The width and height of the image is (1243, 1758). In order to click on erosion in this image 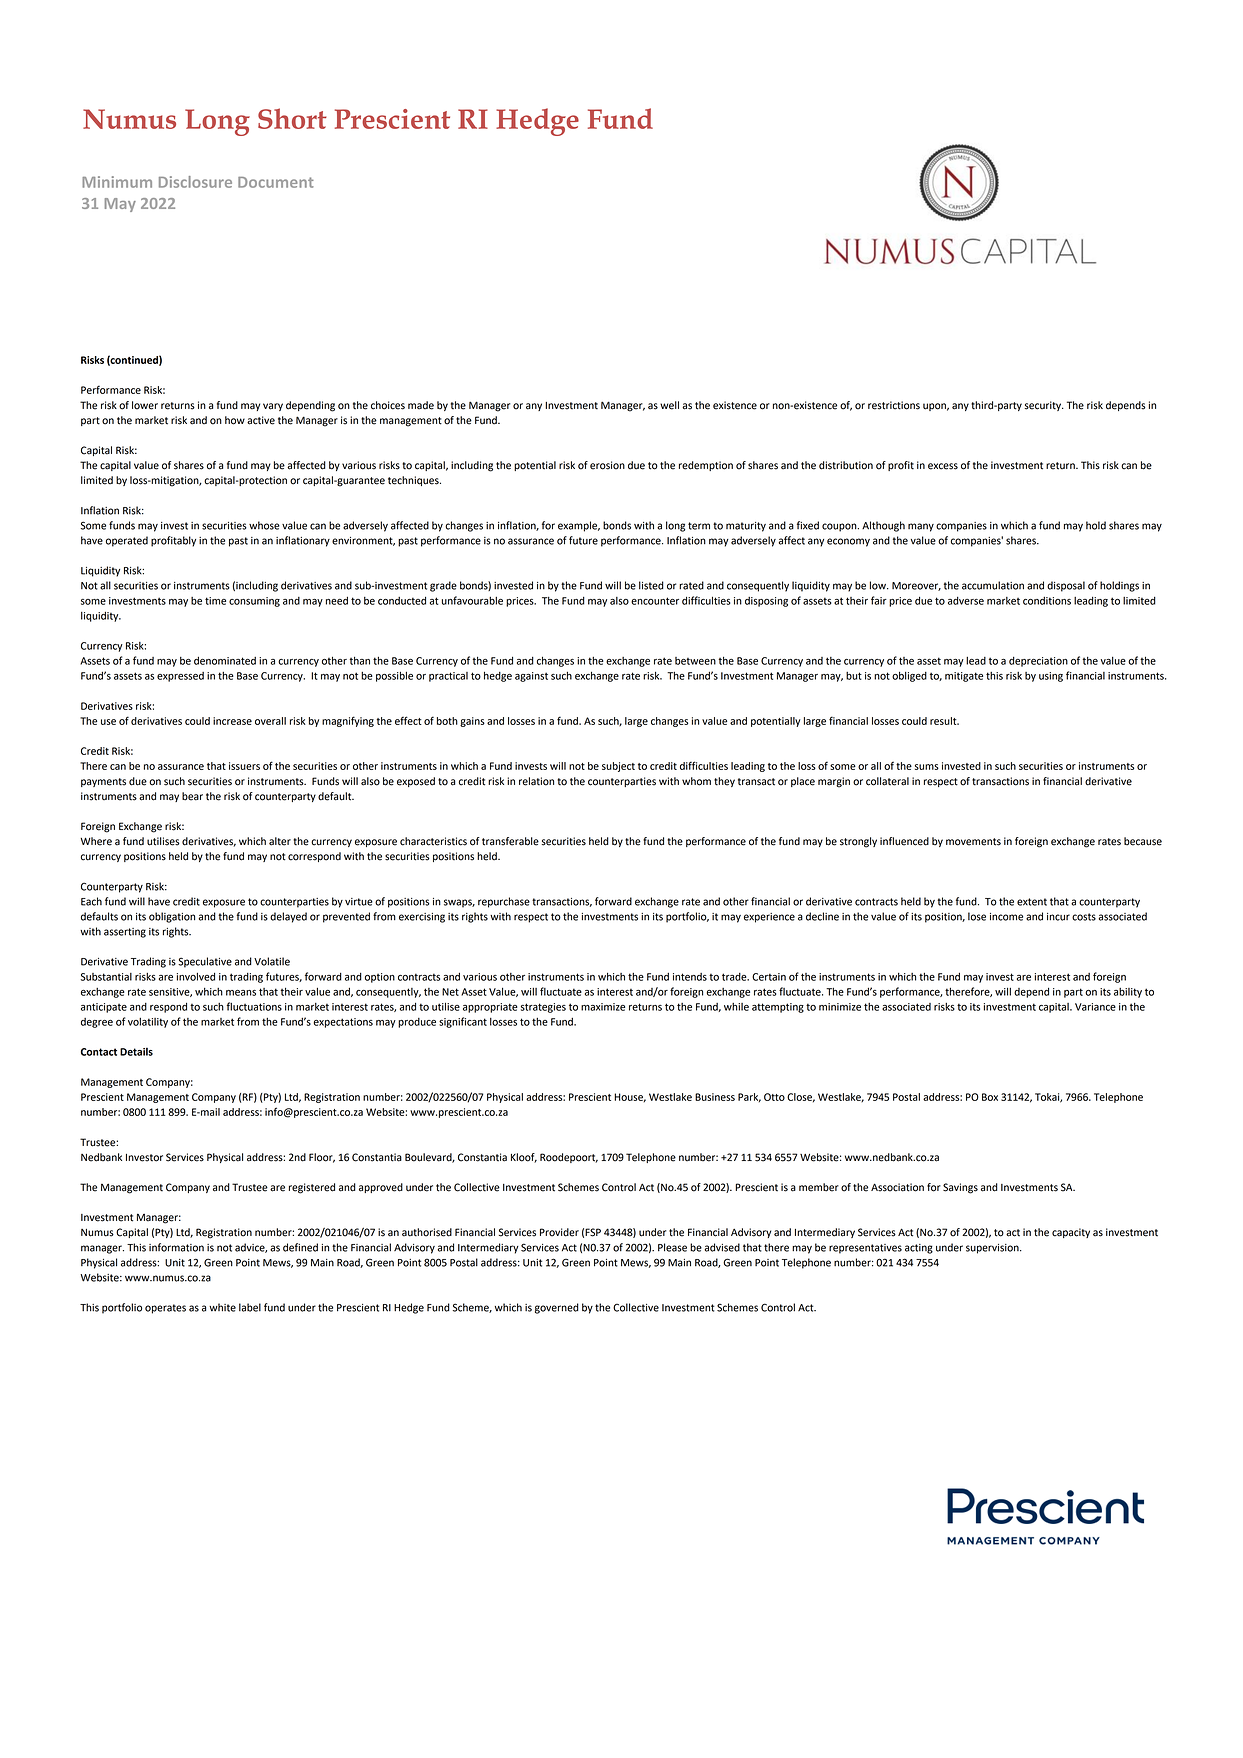, I will do `click(607, 465)`.
